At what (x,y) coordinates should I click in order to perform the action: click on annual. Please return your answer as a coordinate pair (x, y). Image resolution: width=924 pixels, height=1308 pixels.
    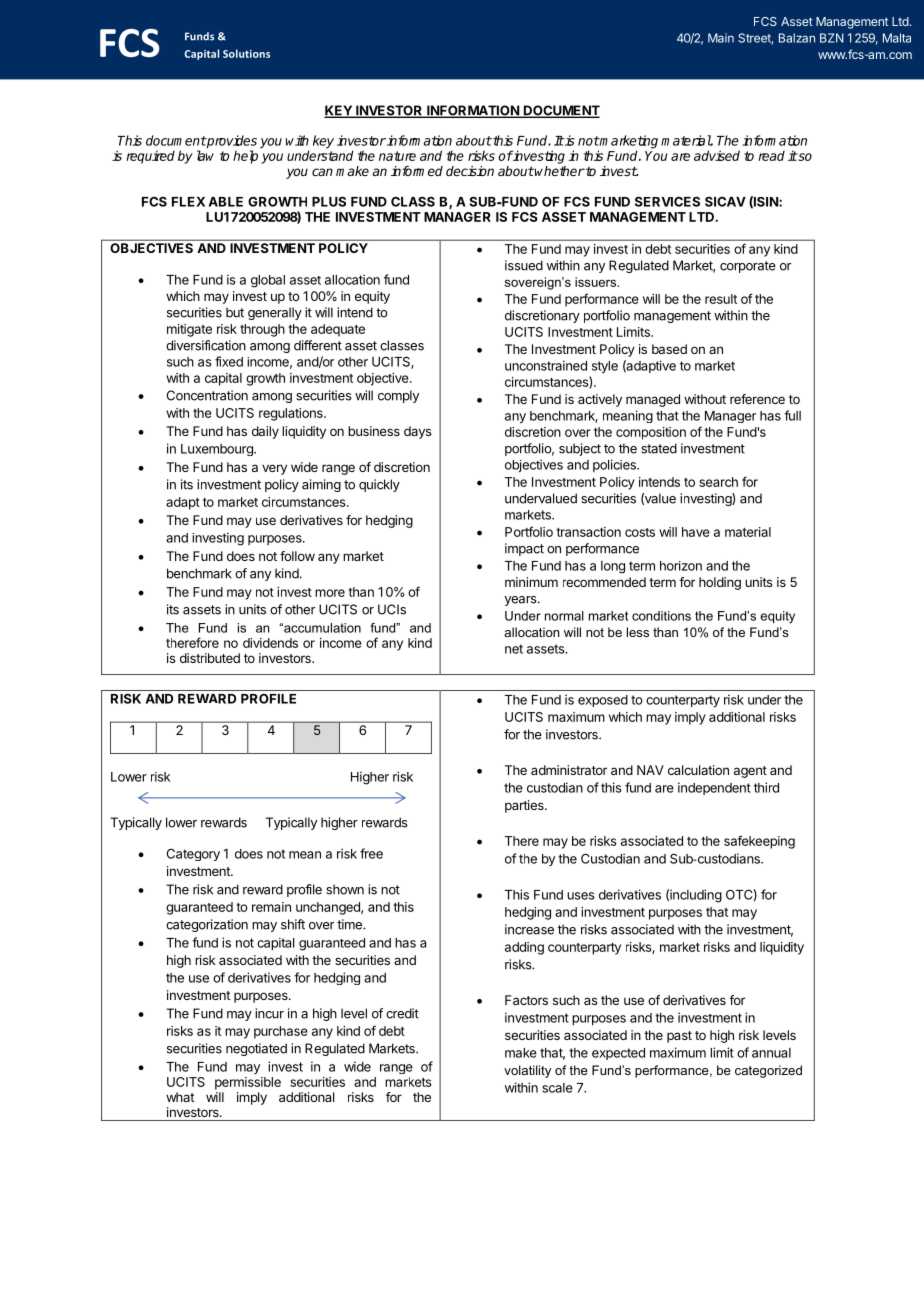
    Looking at the image, I should click on (771, 1053).
